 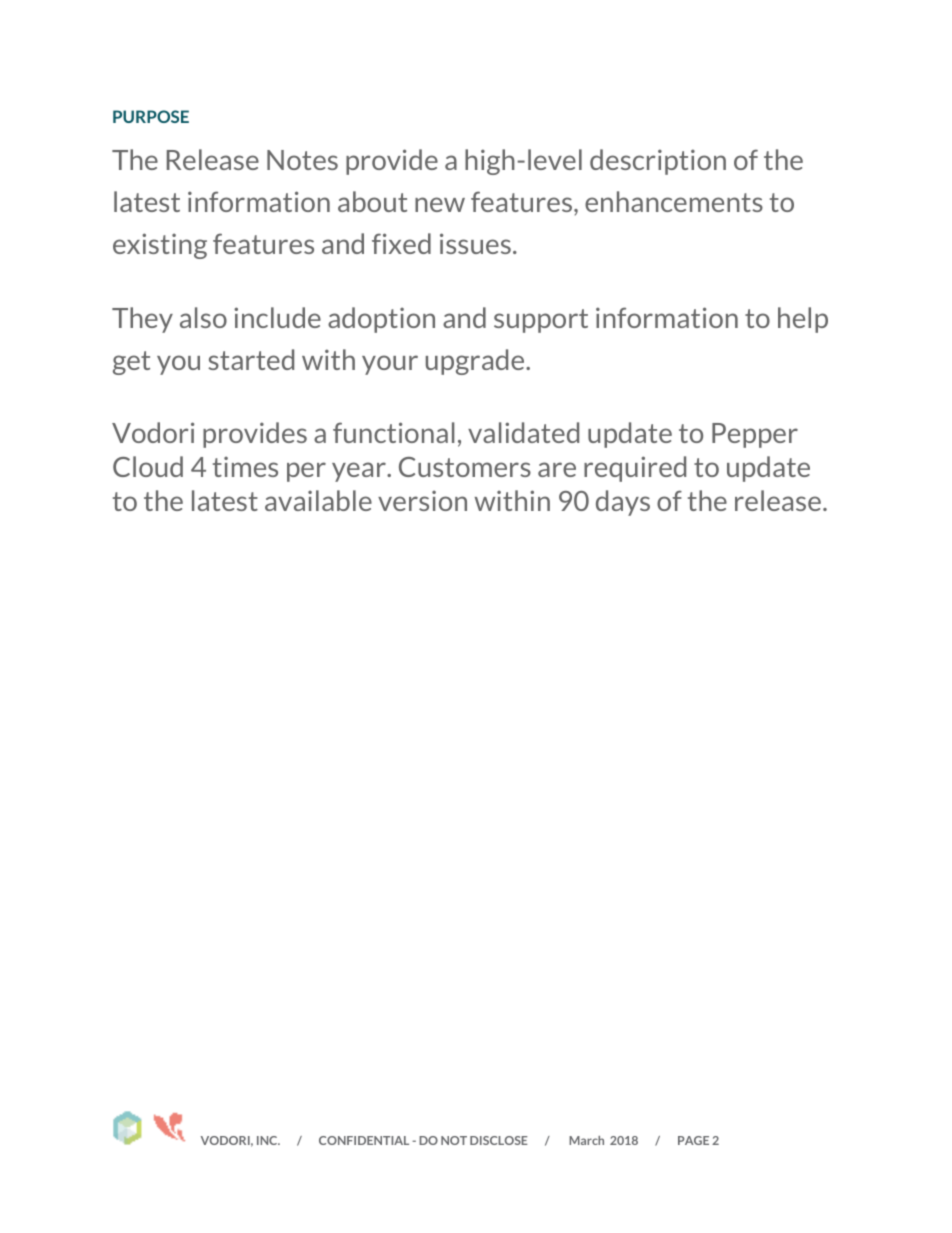 What do you see at coordinates (499, 1140) in the image?
I see `DISCLOSE` at bounding box center [499, 1140].
